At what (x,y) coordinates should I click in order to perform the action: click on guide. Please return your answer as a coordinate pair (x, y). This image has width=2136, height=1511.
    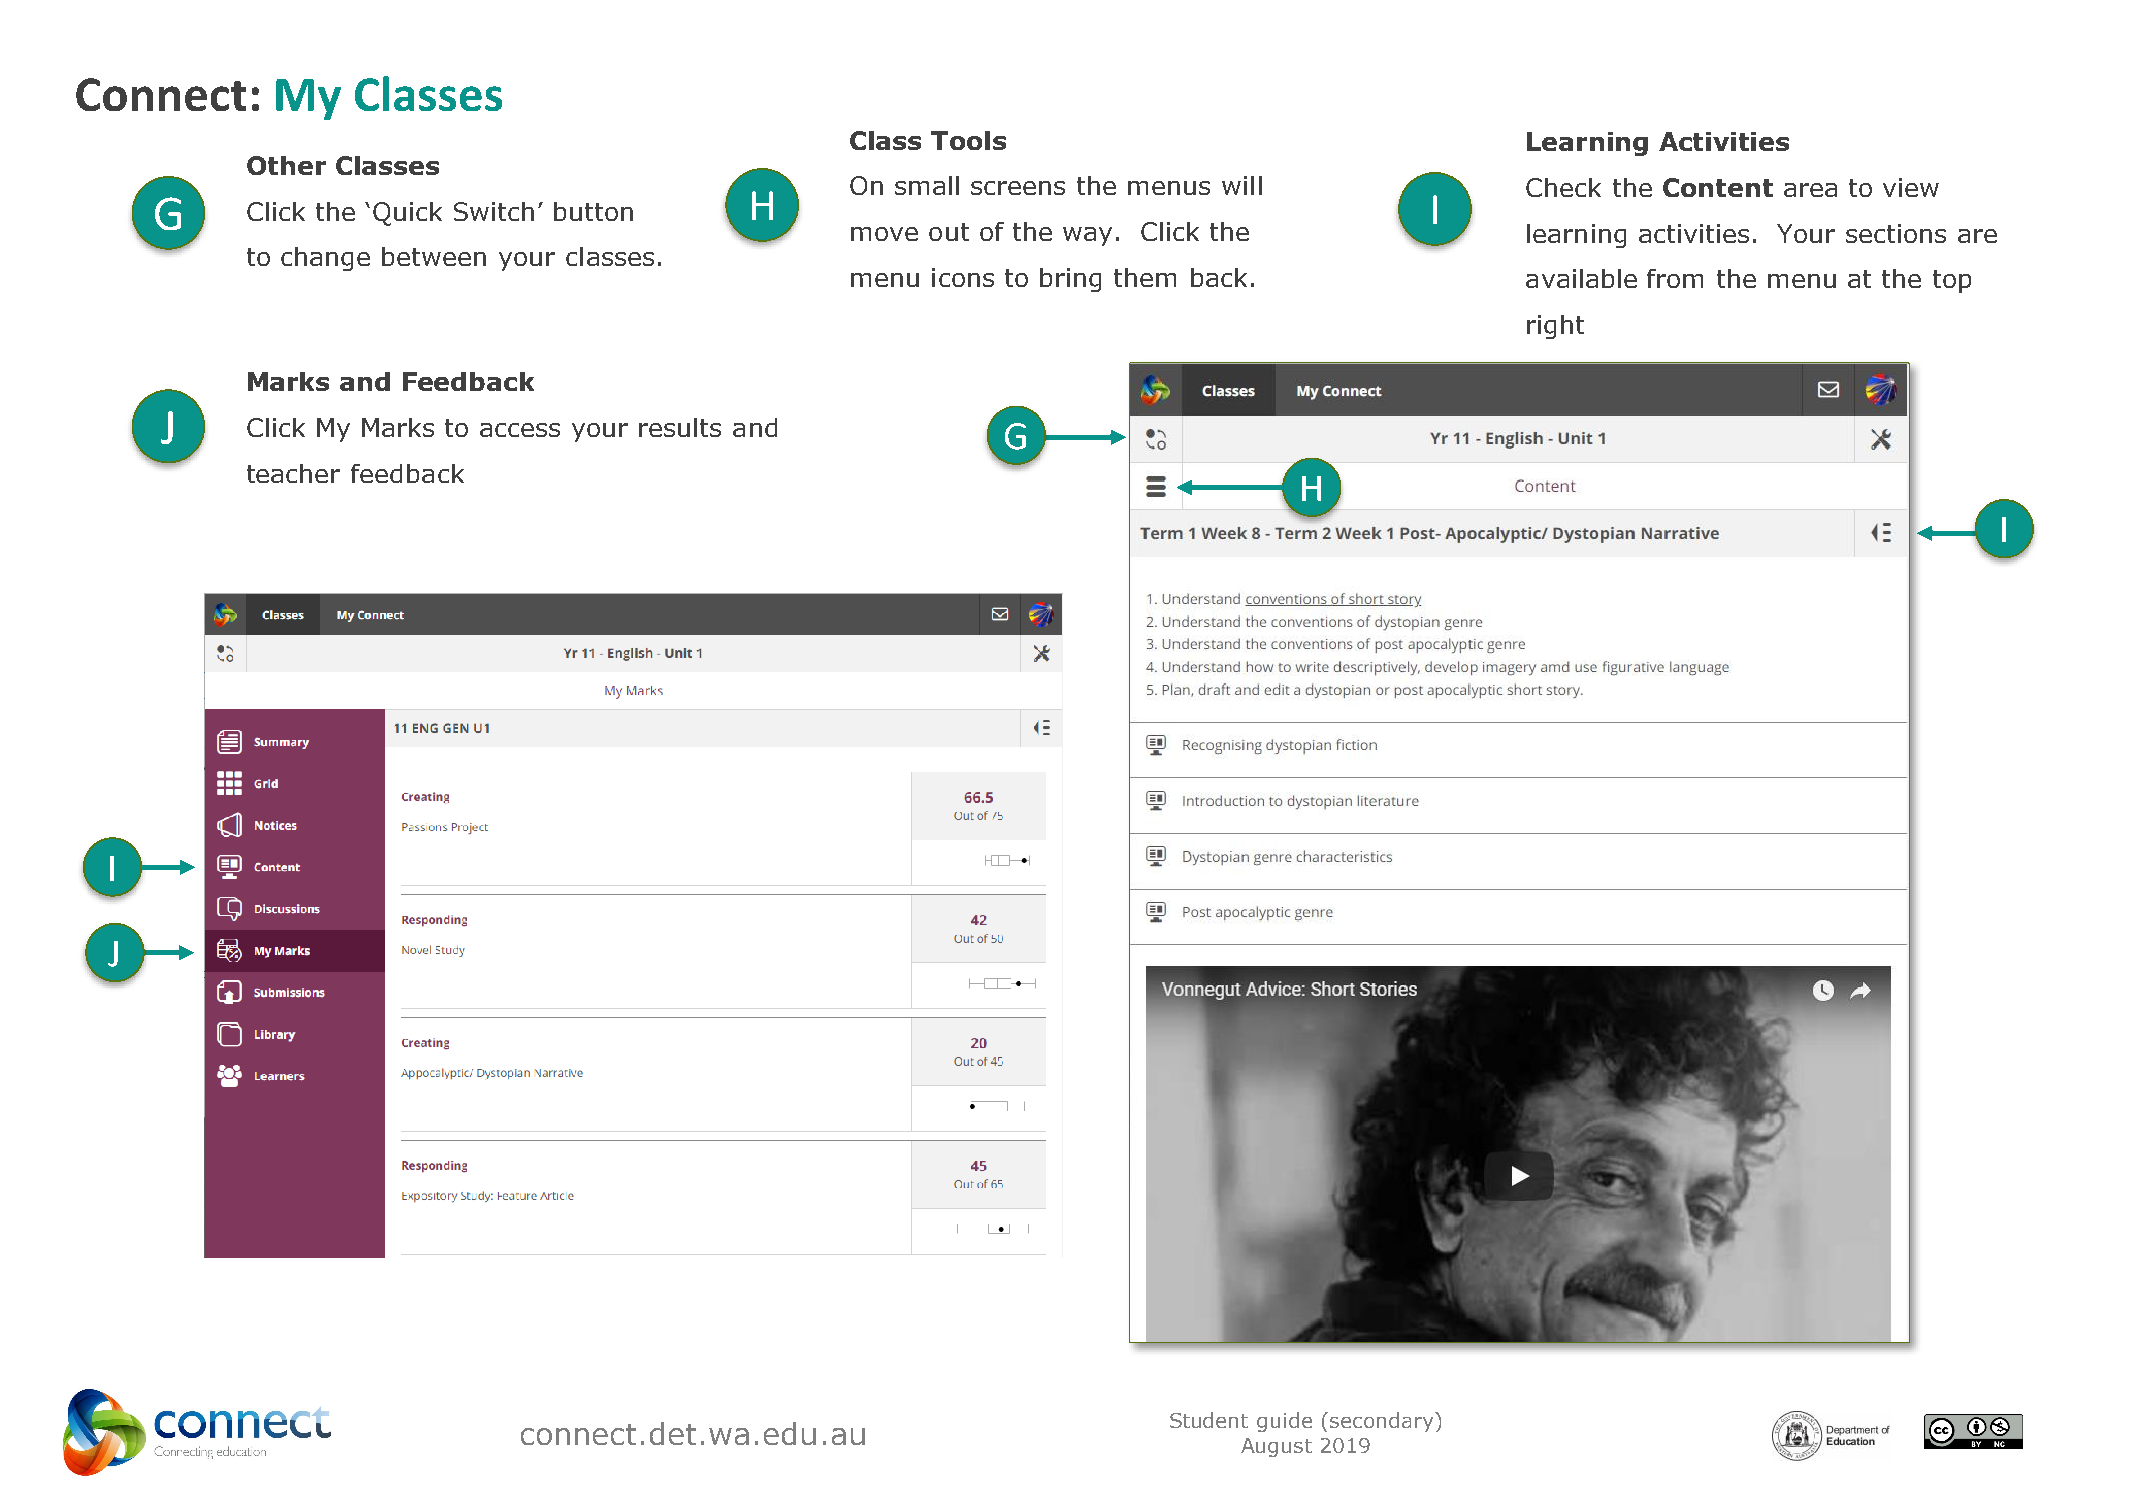
    Looking at the image, I should click on (1284, 1422).
